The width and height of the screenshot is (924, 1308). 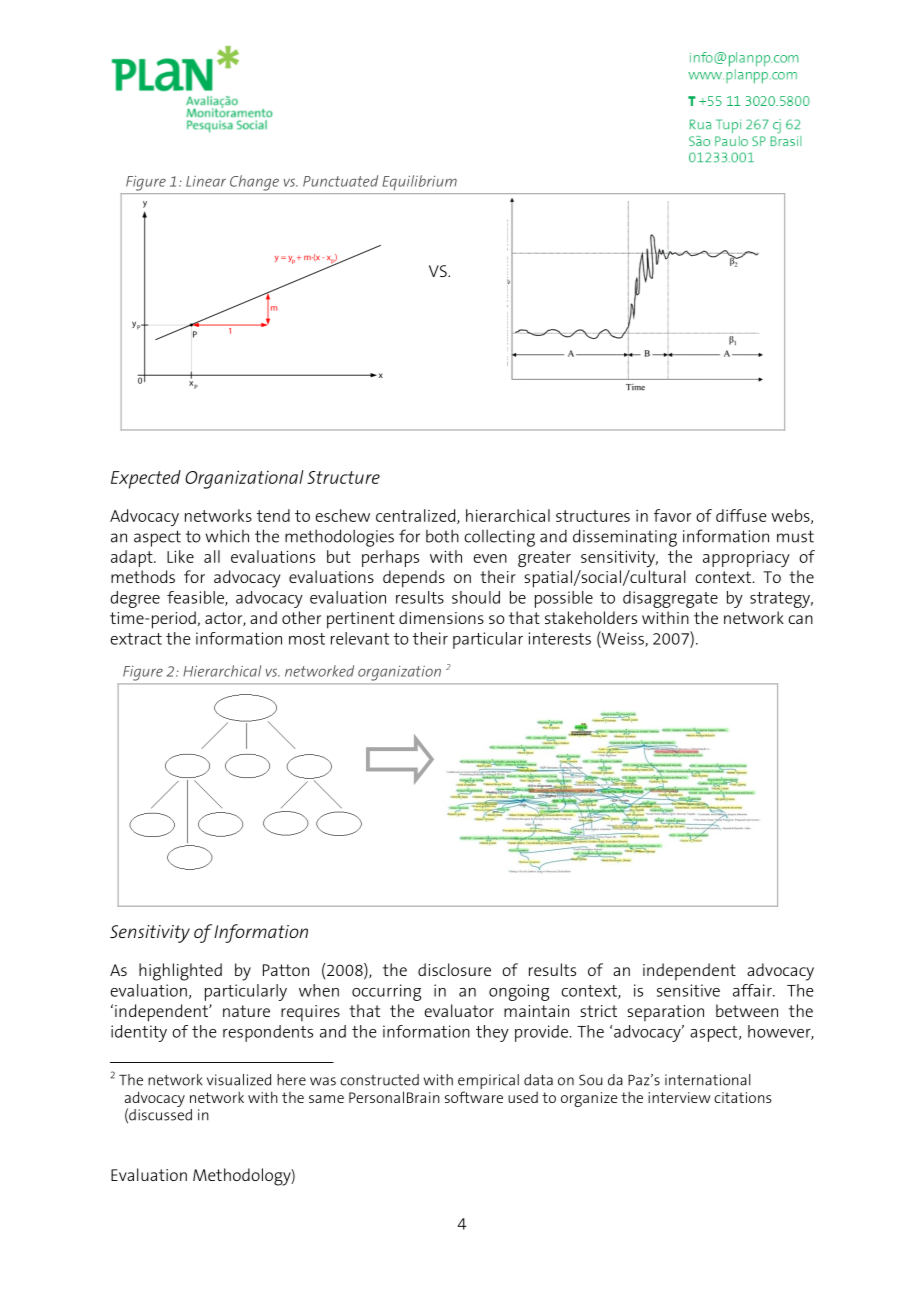 I want to click on Punctuated, so click(x=340, y=181).
